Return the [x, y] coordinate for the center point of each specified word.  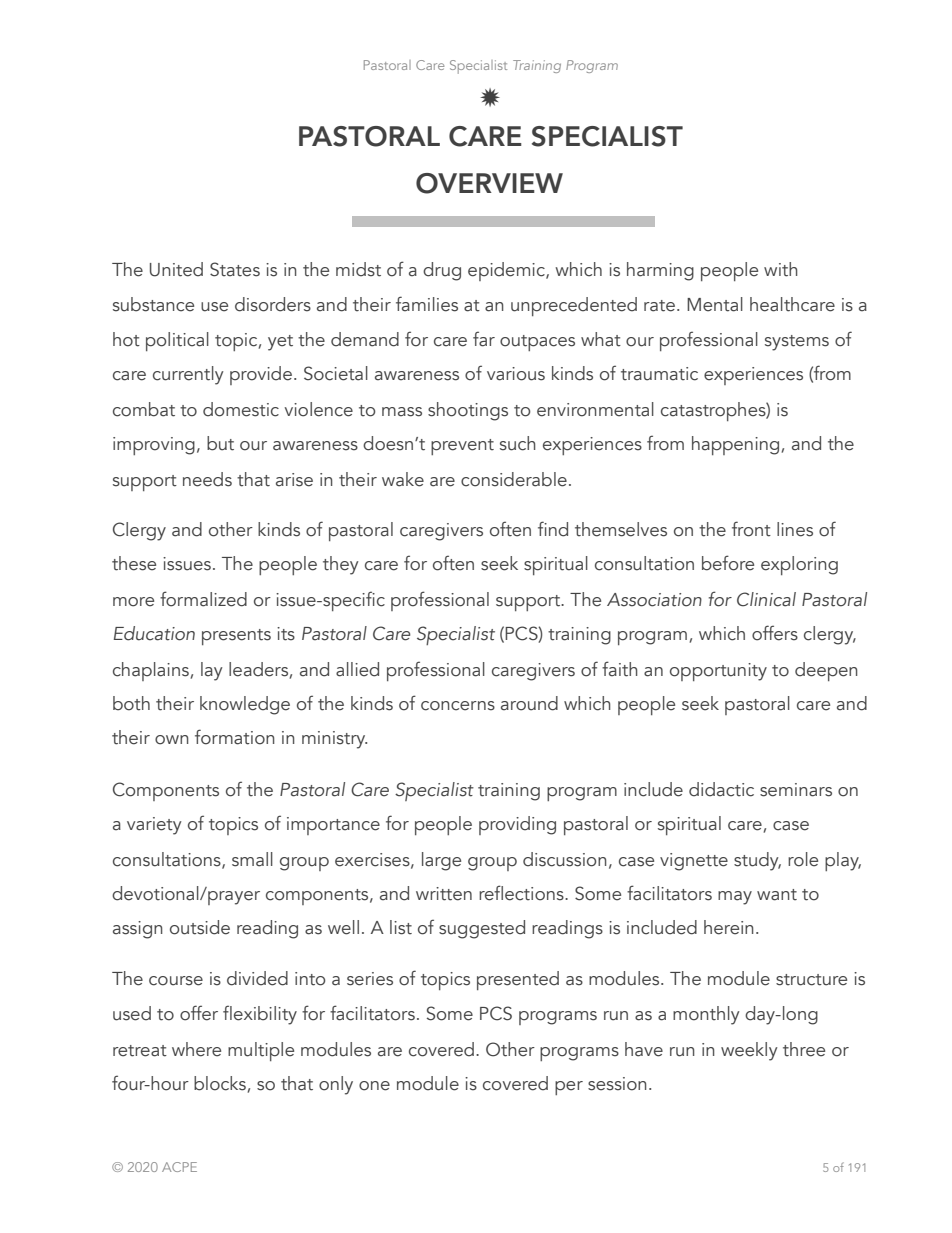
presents [236, 637]
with [781, 269]
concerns [458, 706]
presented [518, 980]
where [196, 1049]
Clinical [766, 599]
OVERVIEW [489, 183]
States [235, 269]
